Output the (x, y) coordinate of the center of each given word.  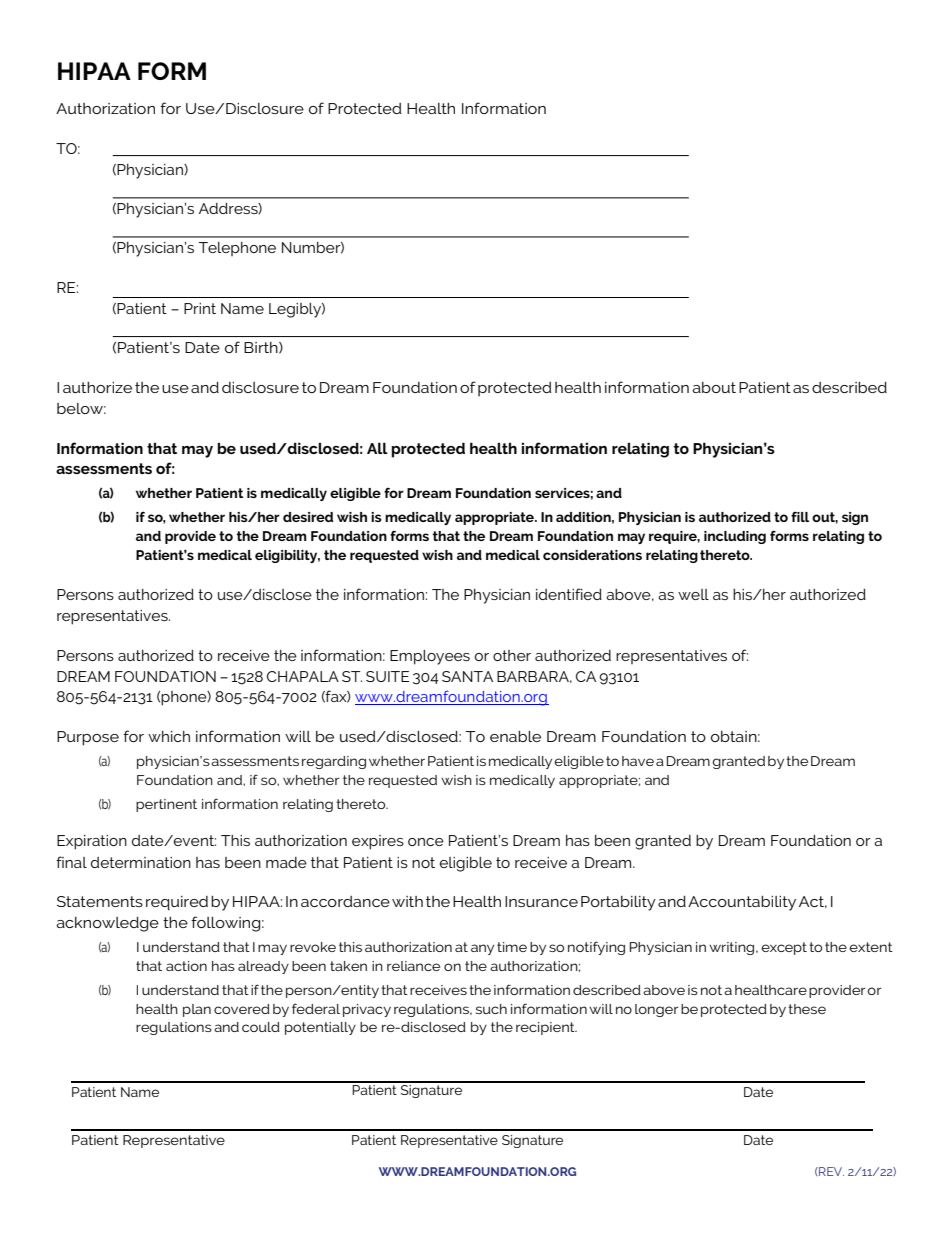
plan (197, 1010)
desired (308, 517)
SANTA (467, 676)
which (169, 736)
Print (200, 308)
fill (800, 517)
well (693, 594)
